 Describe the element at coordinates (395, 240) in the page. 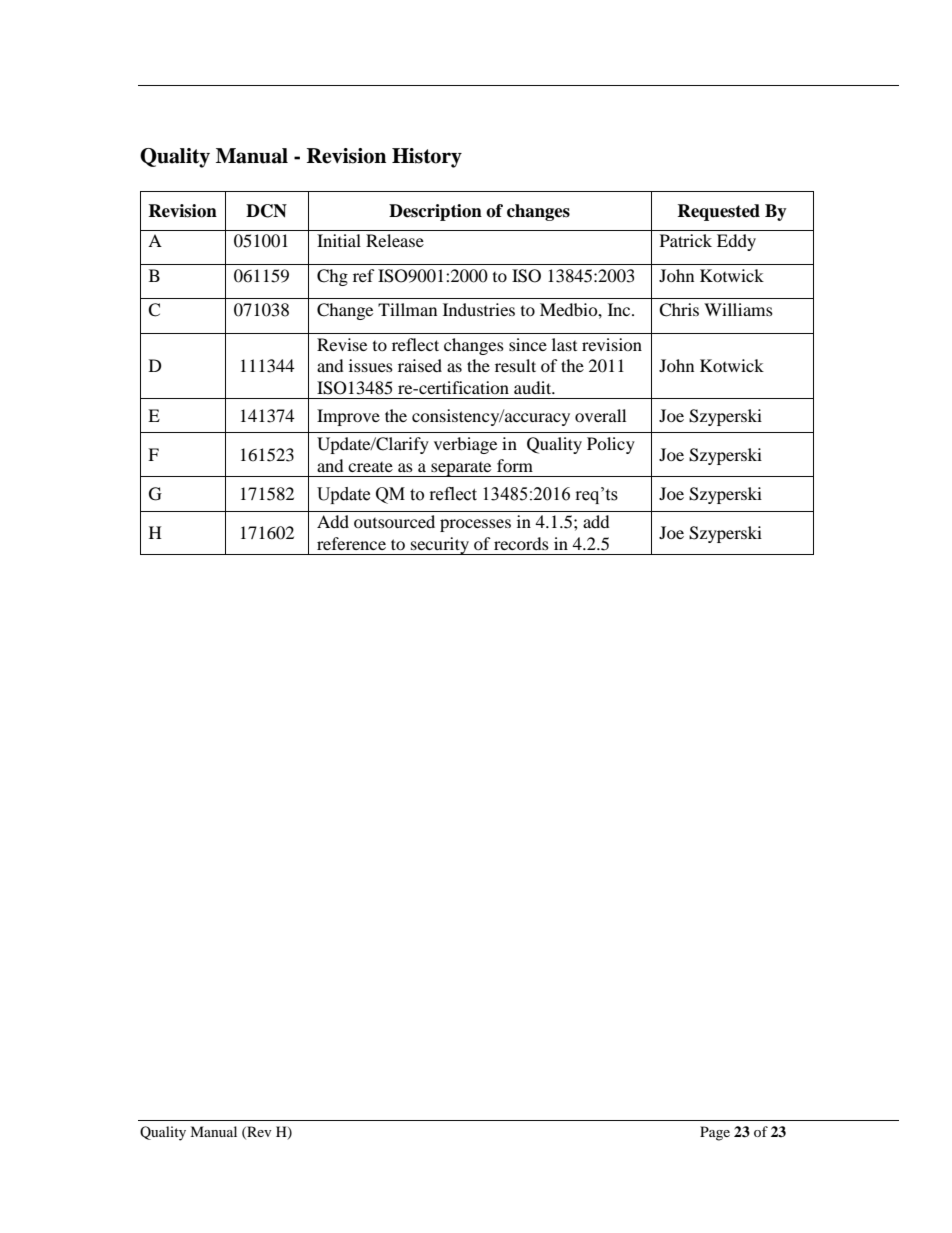

I see `Release` at that location.
